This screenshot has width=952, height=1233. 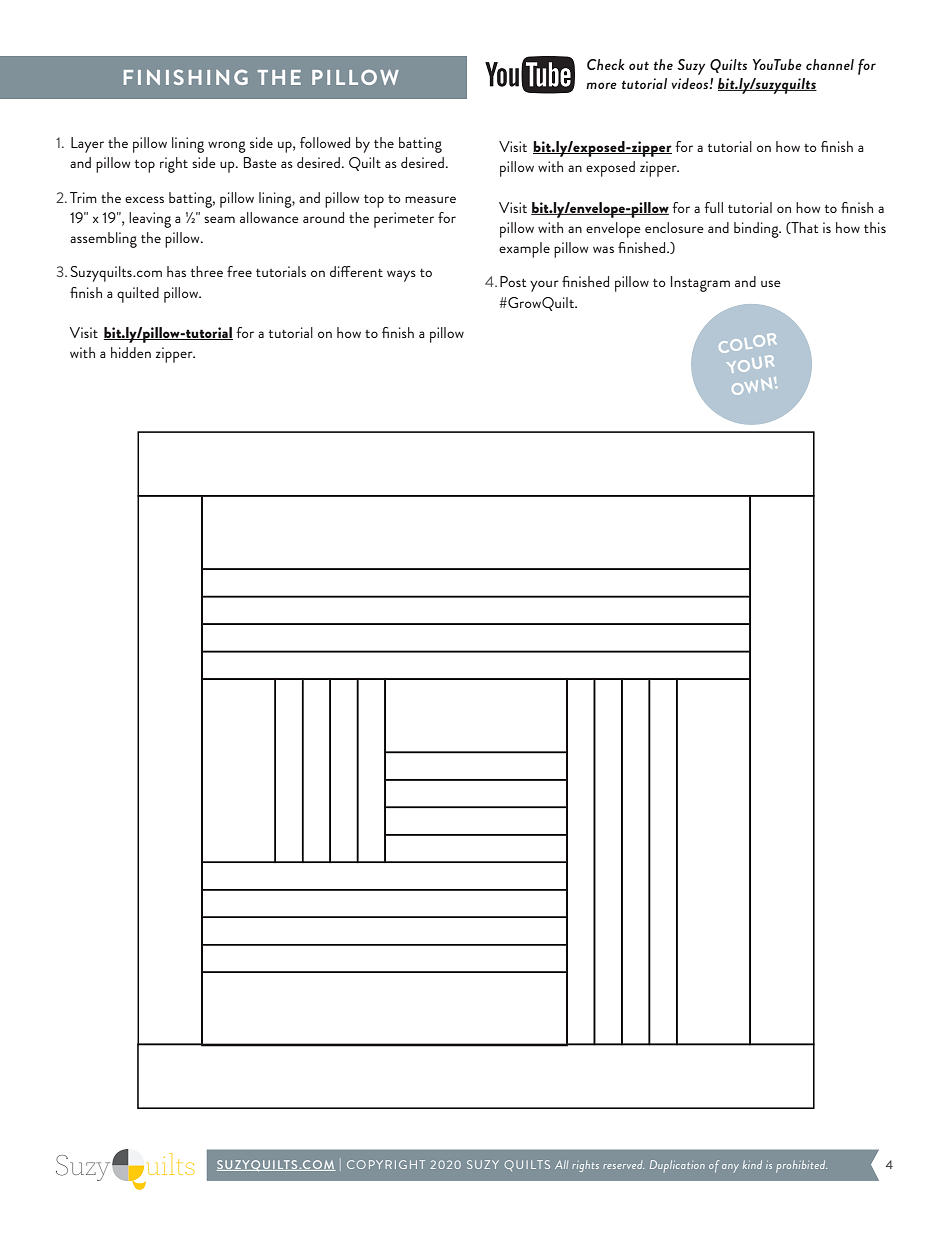 What do you see at coordinates (623, 1165) in the screenshot?
I see `reserved` at bounding box center [623, 1165].
